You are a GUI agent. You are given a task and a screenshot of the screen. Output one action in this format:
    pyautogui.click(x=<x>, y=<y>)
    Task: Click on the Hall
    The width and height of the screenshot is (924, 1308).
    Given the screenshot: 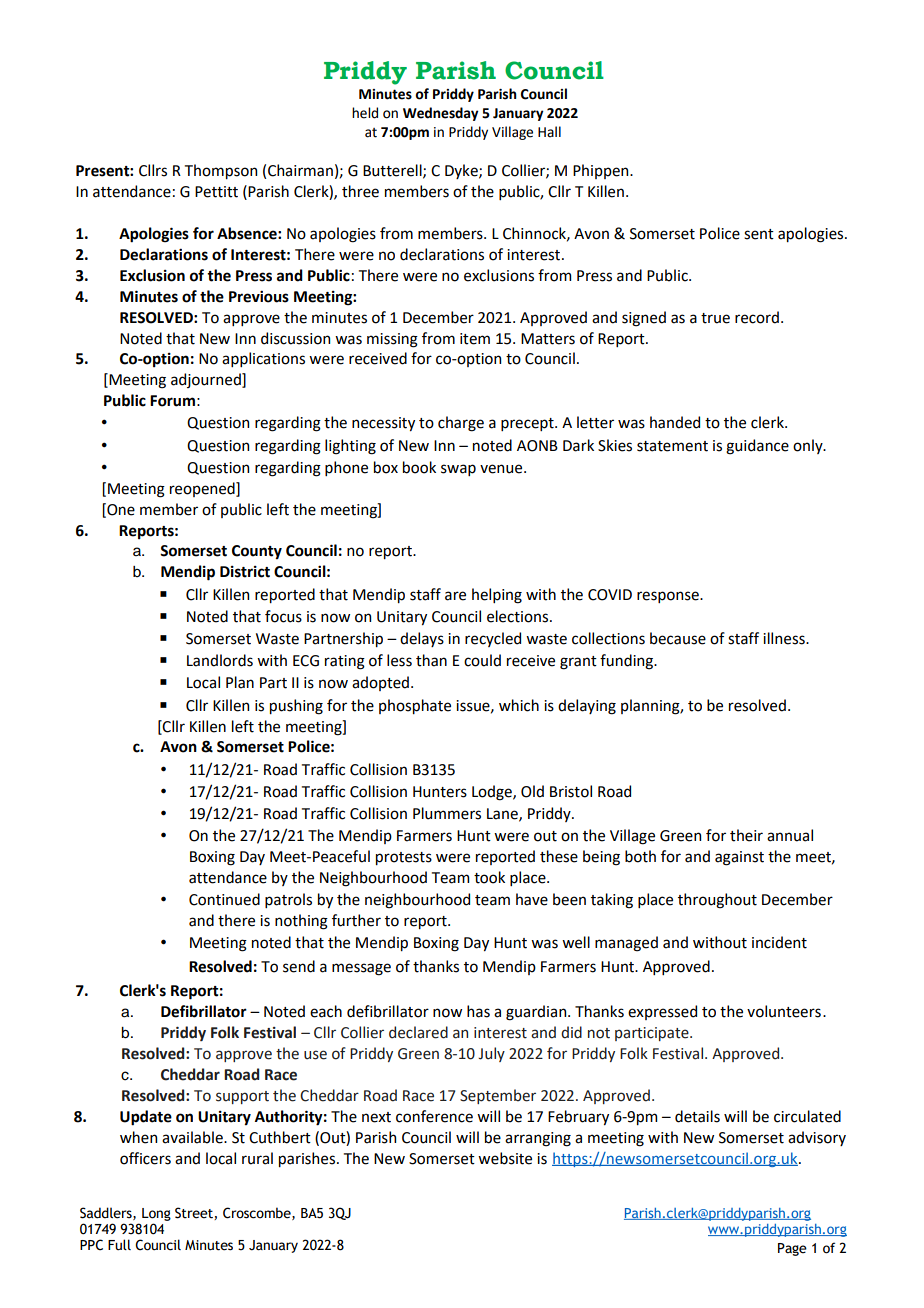 What is the action you would take?
    pyautogui.click(x=549, y=132)
